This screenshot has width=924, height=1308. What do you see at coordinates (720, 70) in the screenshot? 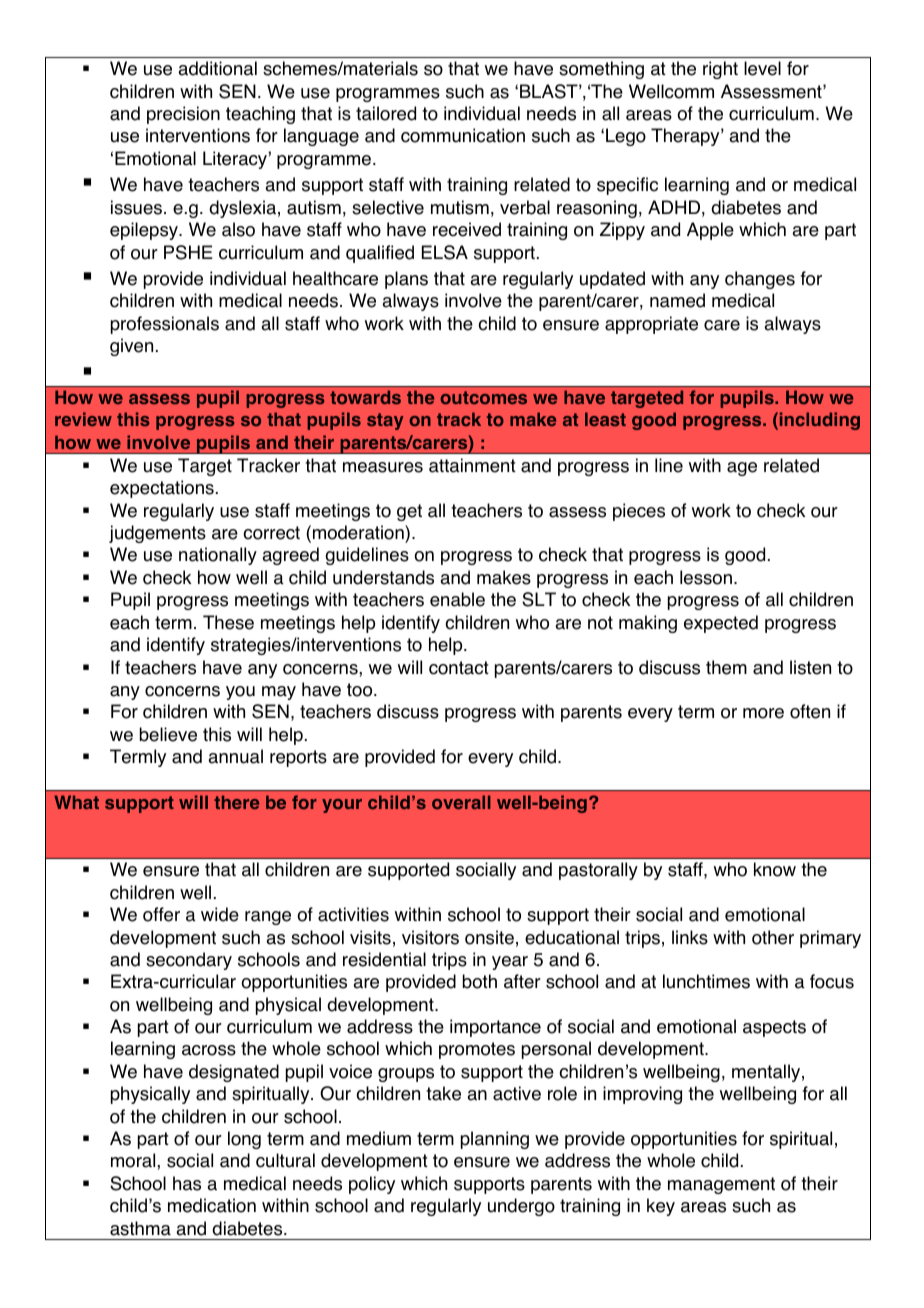
I see `right` at bounding box center [720, 70].
